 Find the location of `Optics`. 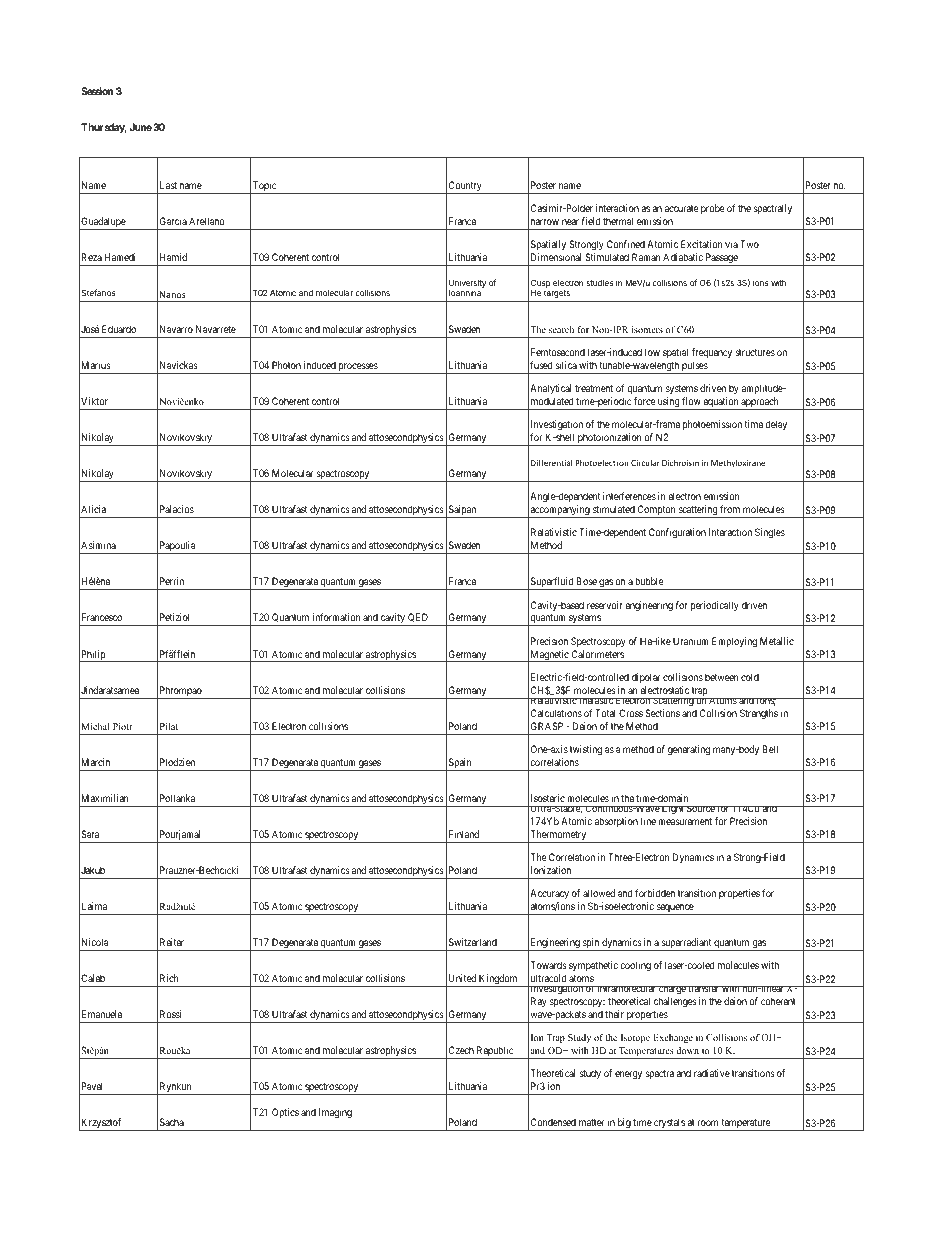

Optics is located at coordinates (285, 1113).
